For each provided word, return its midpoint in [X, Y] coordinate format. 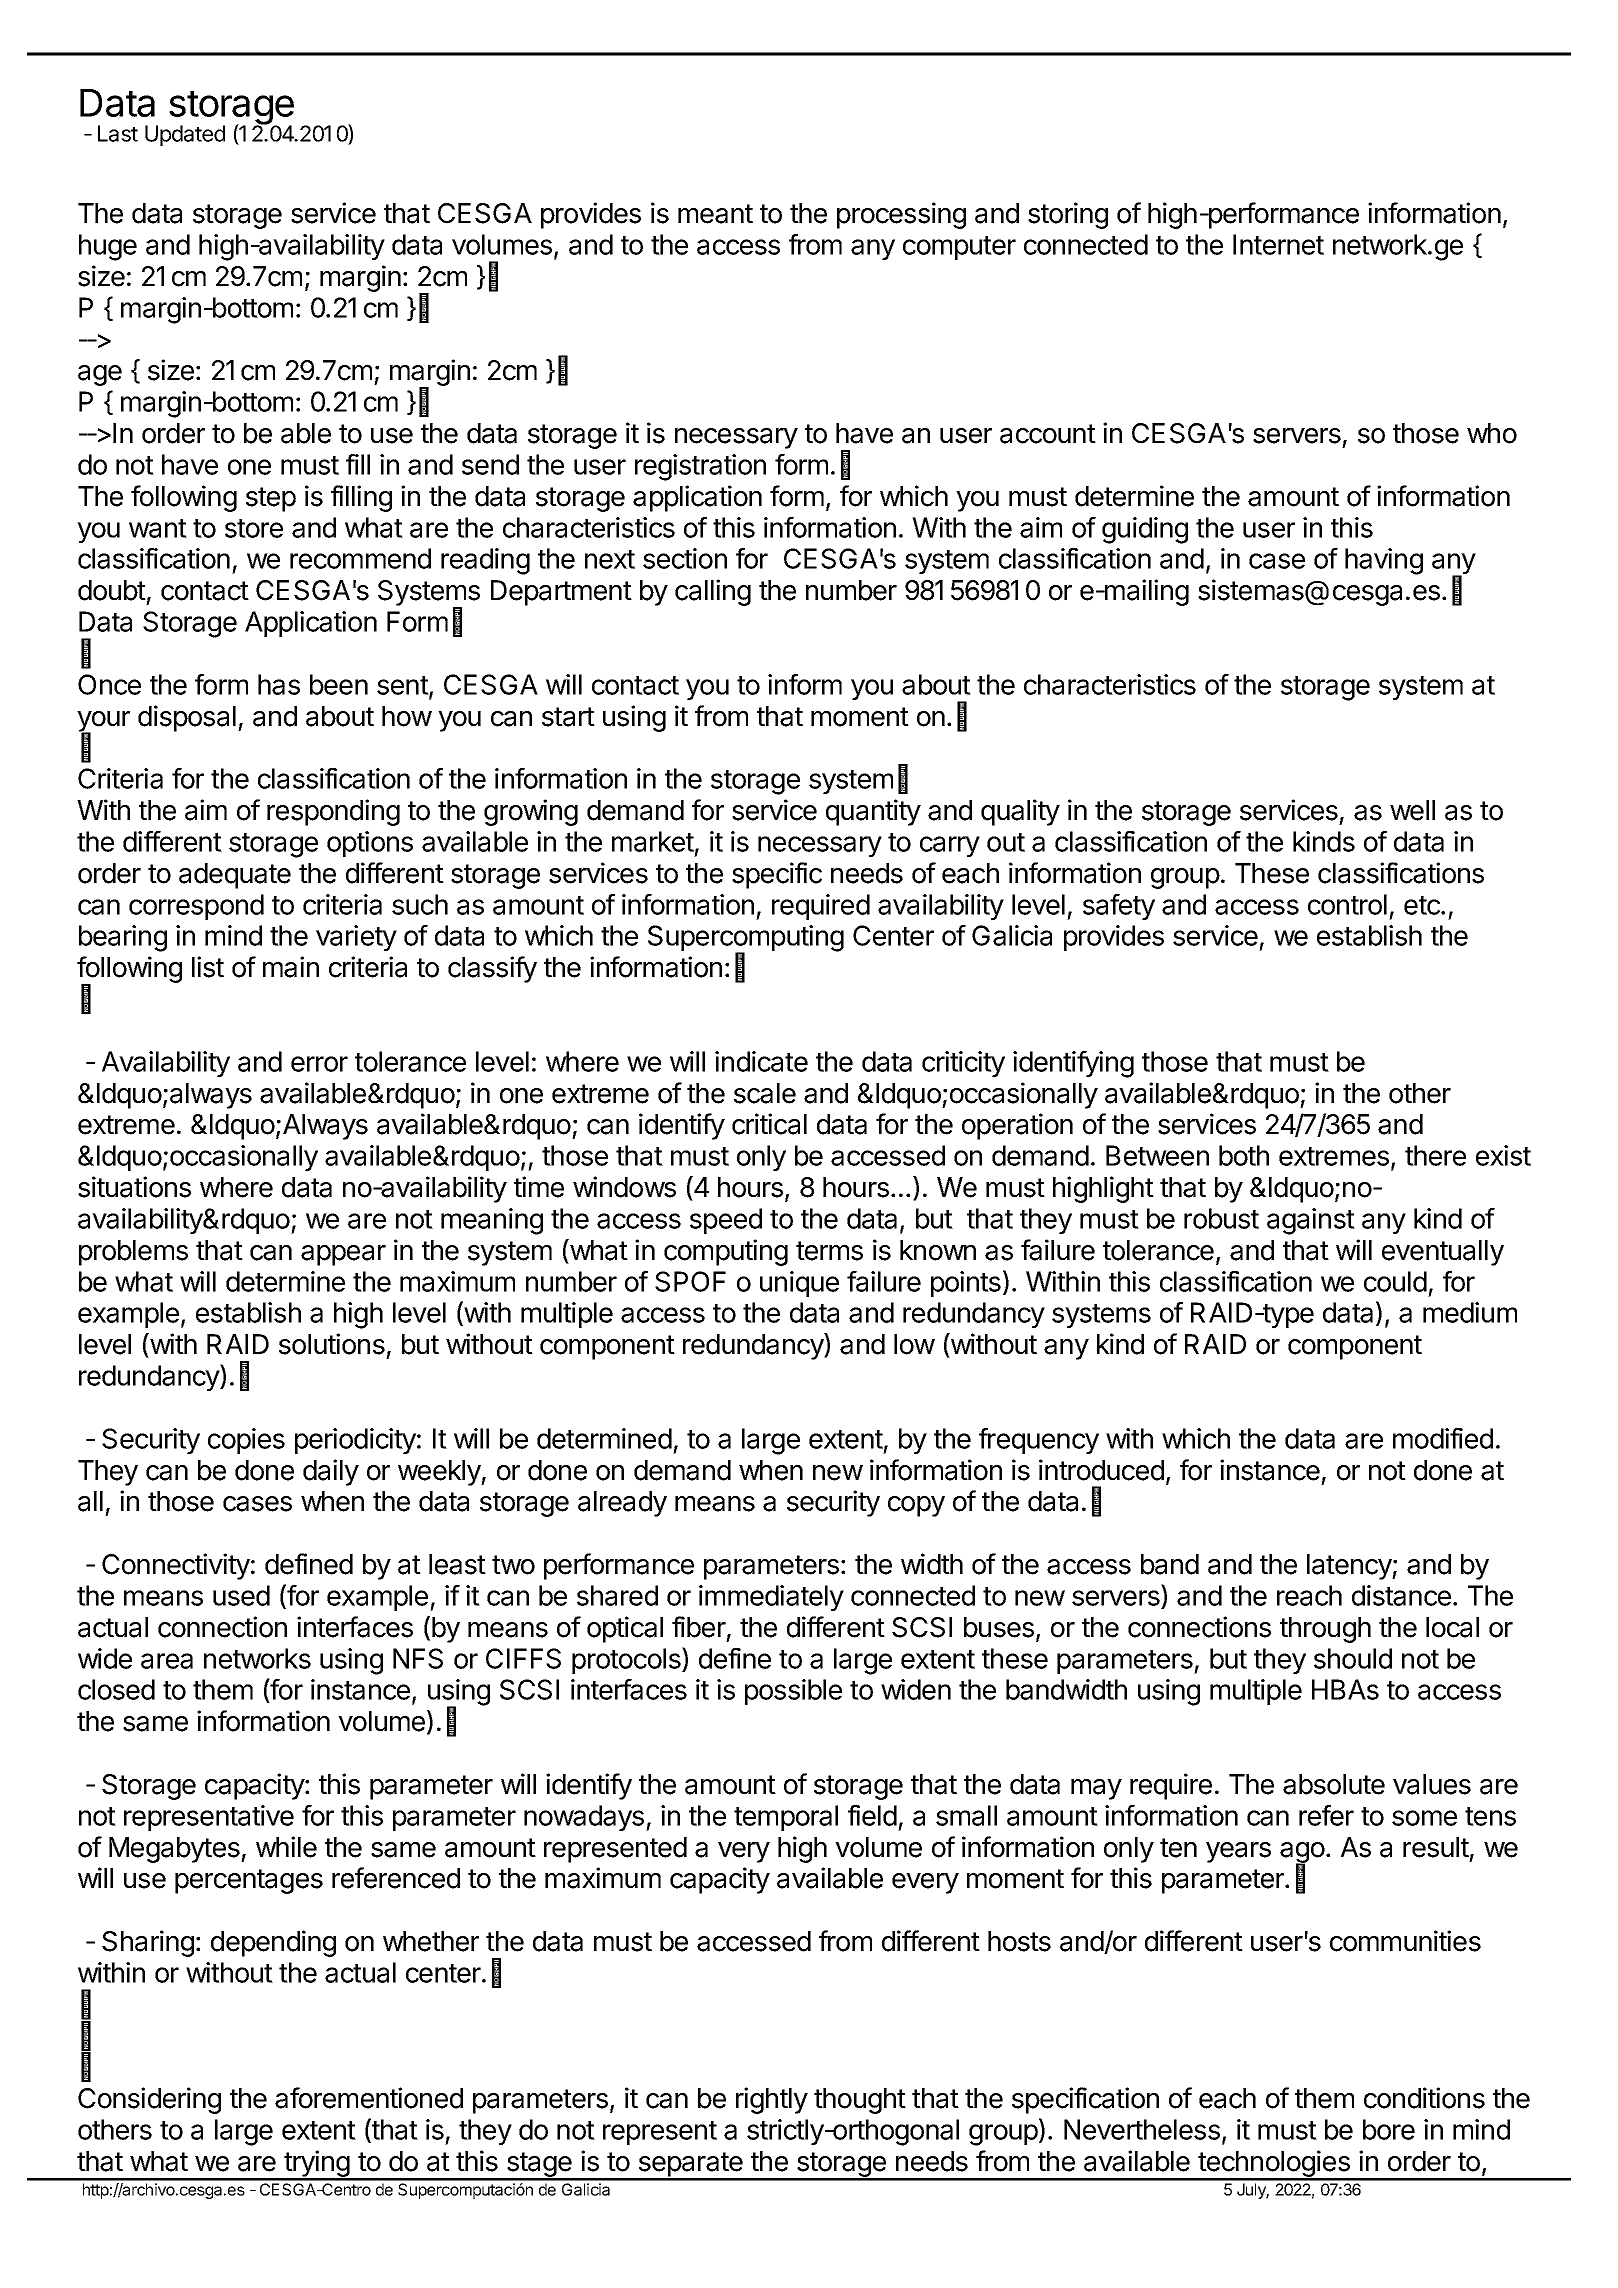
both [1244, 1155]
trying [316, 2165]
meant [715, 214]
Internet [1278, 244]
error [319, 1064]
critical [769, 1124]
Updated [185, 135]
